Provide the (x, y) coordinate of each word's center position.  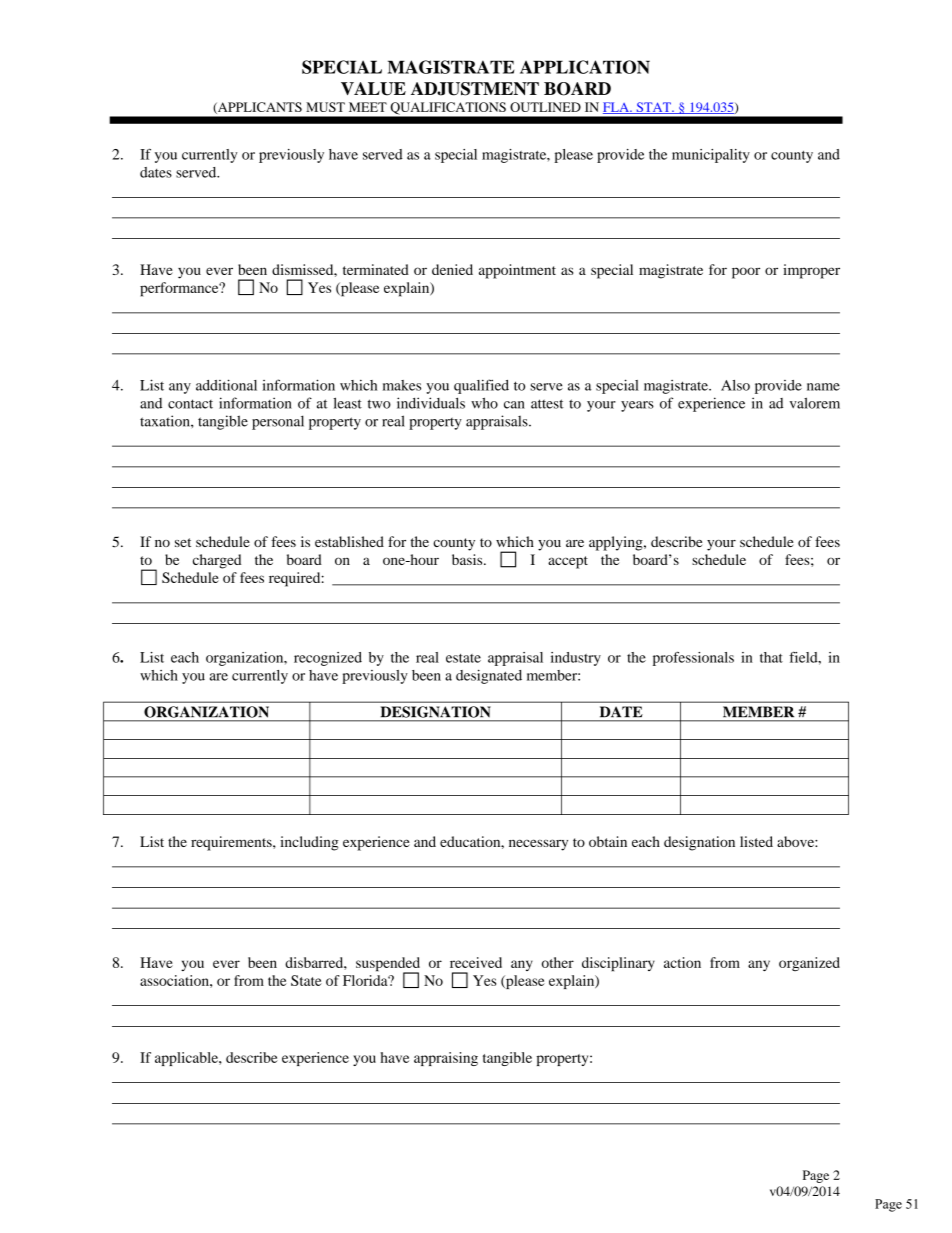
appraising (446, 1059)
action (682, 962)
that (771, 657)
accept (568, 562)
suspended (388, 965)
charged (217, 561)
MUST (325, 107)
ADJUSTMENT (475, 89)
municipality (711, 156)
